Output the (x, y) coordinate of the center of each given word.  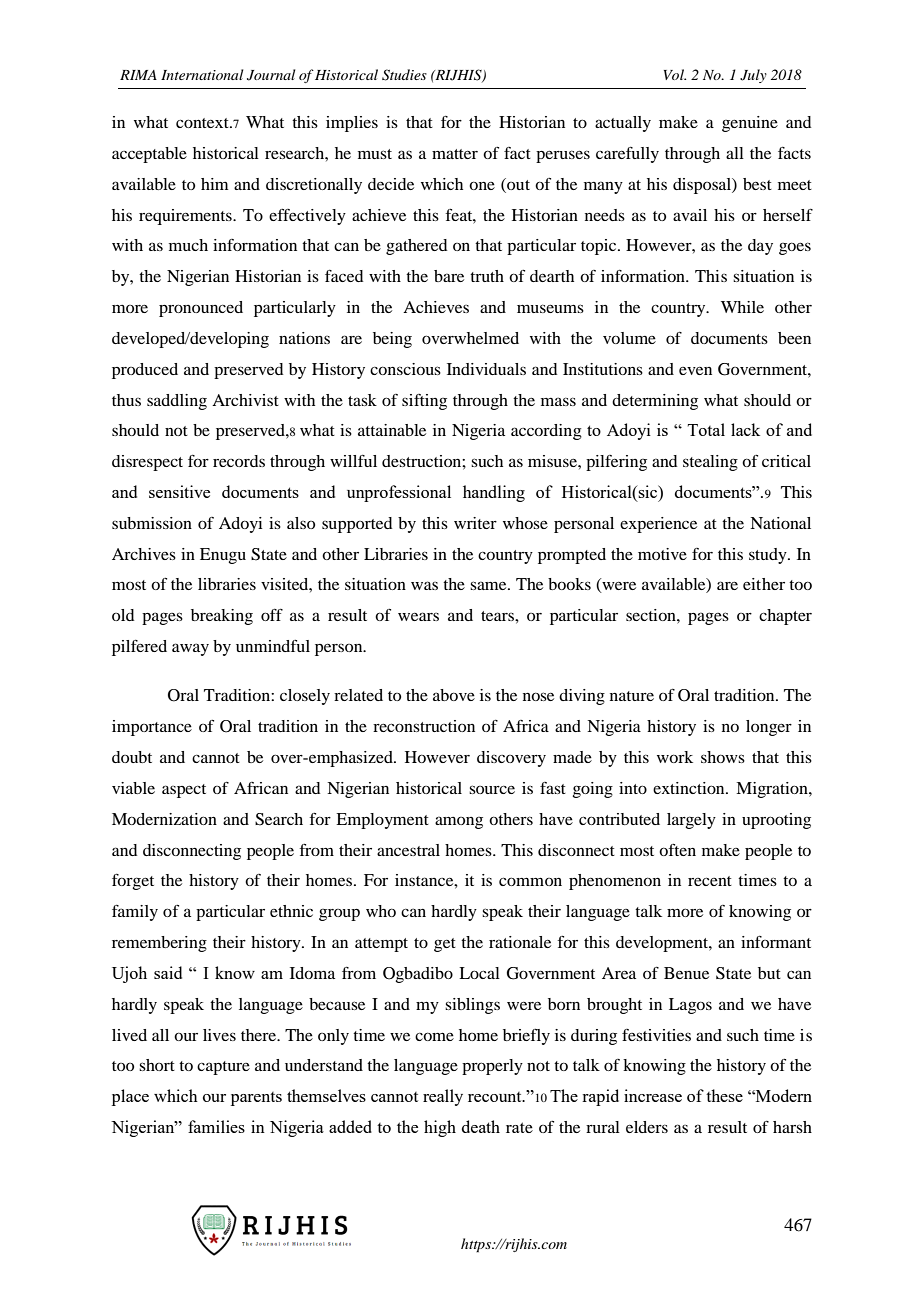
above (454, 695)
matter (455, 154)
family (135, 913)
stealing (710, 463)
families (216, 1126)
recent (710, 881)
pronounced (201, 309)
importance (152, 728)
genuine (750, 124)
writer (475, 523)
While (742, 307)
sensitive (179, 491)
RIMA (138, 75)
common (530, 881)
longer (769, 728)
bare (449, 276)
